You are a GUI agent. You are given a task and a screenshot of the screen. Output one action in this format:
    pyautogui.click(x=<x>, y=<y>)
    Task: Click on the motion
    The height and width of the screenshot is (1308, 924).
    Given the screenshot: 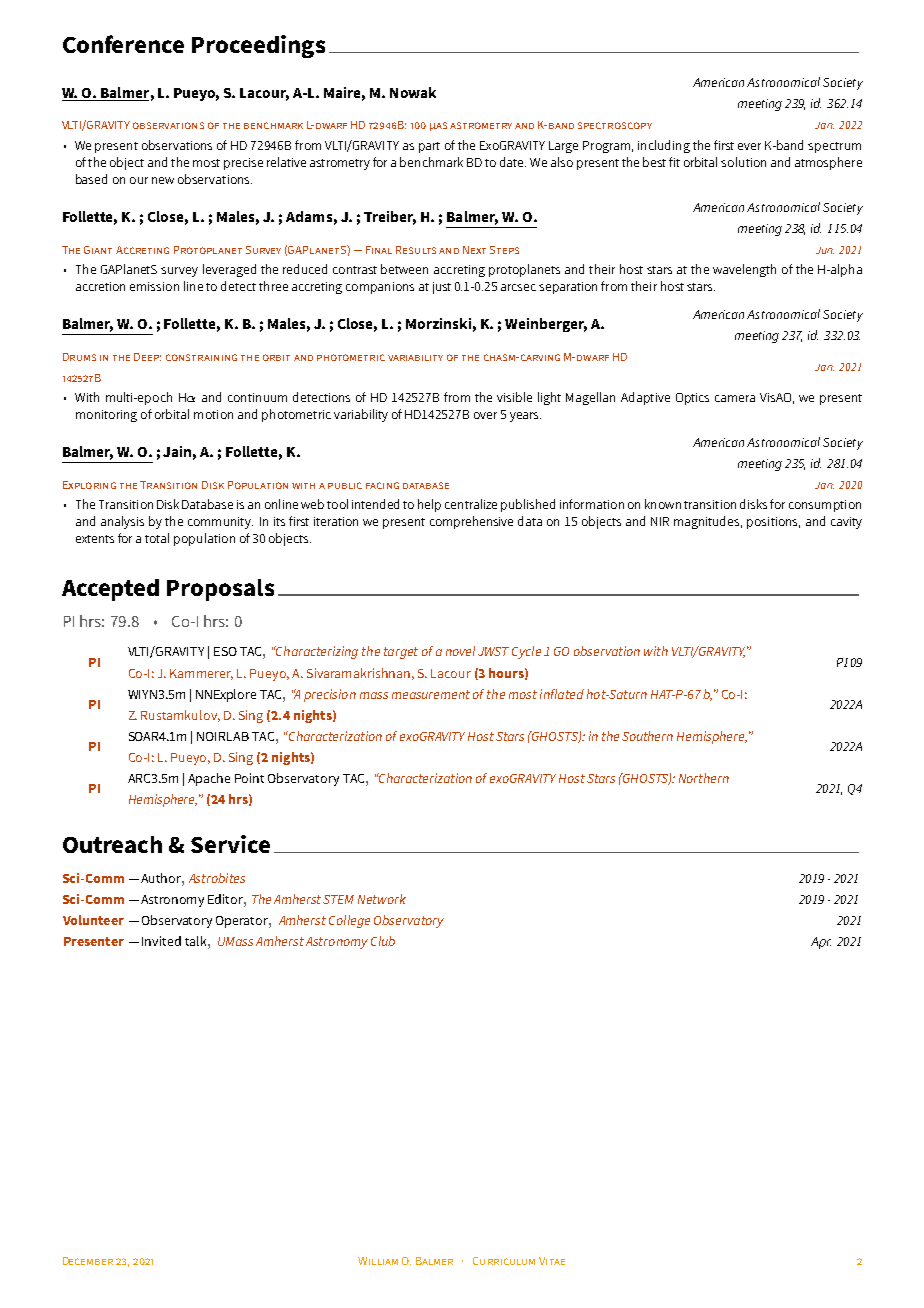 What is the action you would take?
    pyautogui.click(x=213, y=414)
